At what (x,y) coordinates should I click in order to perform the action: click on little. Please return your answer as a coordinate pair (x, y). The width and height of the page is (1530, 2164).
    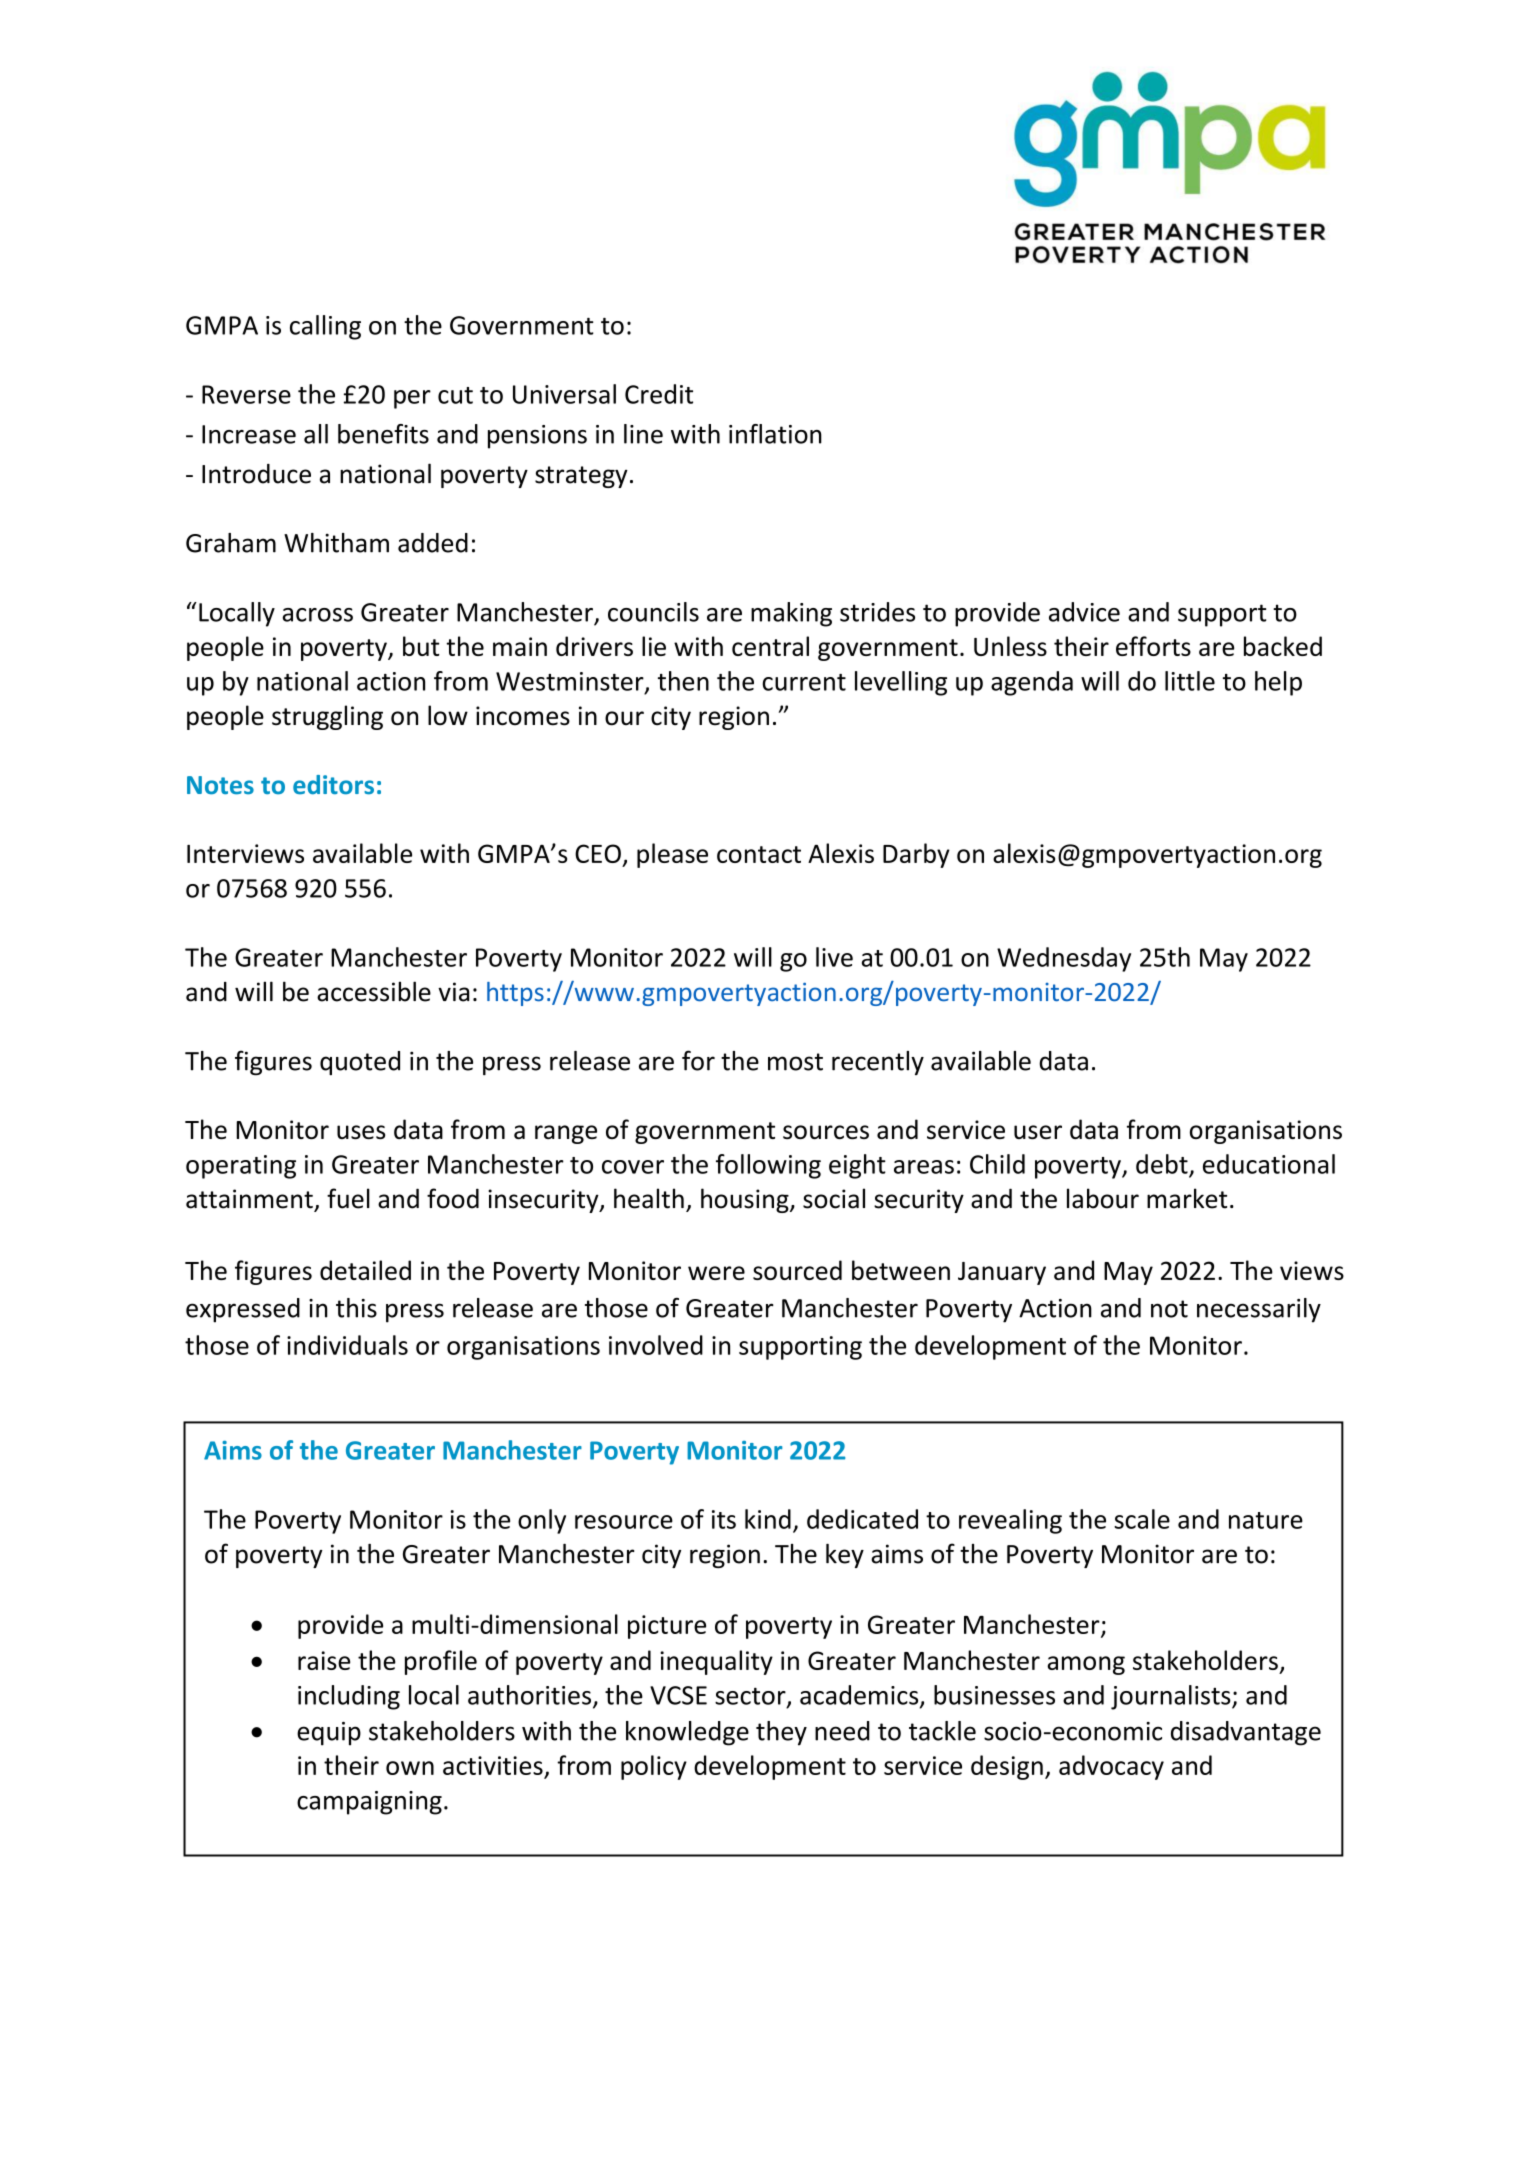
    Looking at the image, I should click on (1190, 681).
